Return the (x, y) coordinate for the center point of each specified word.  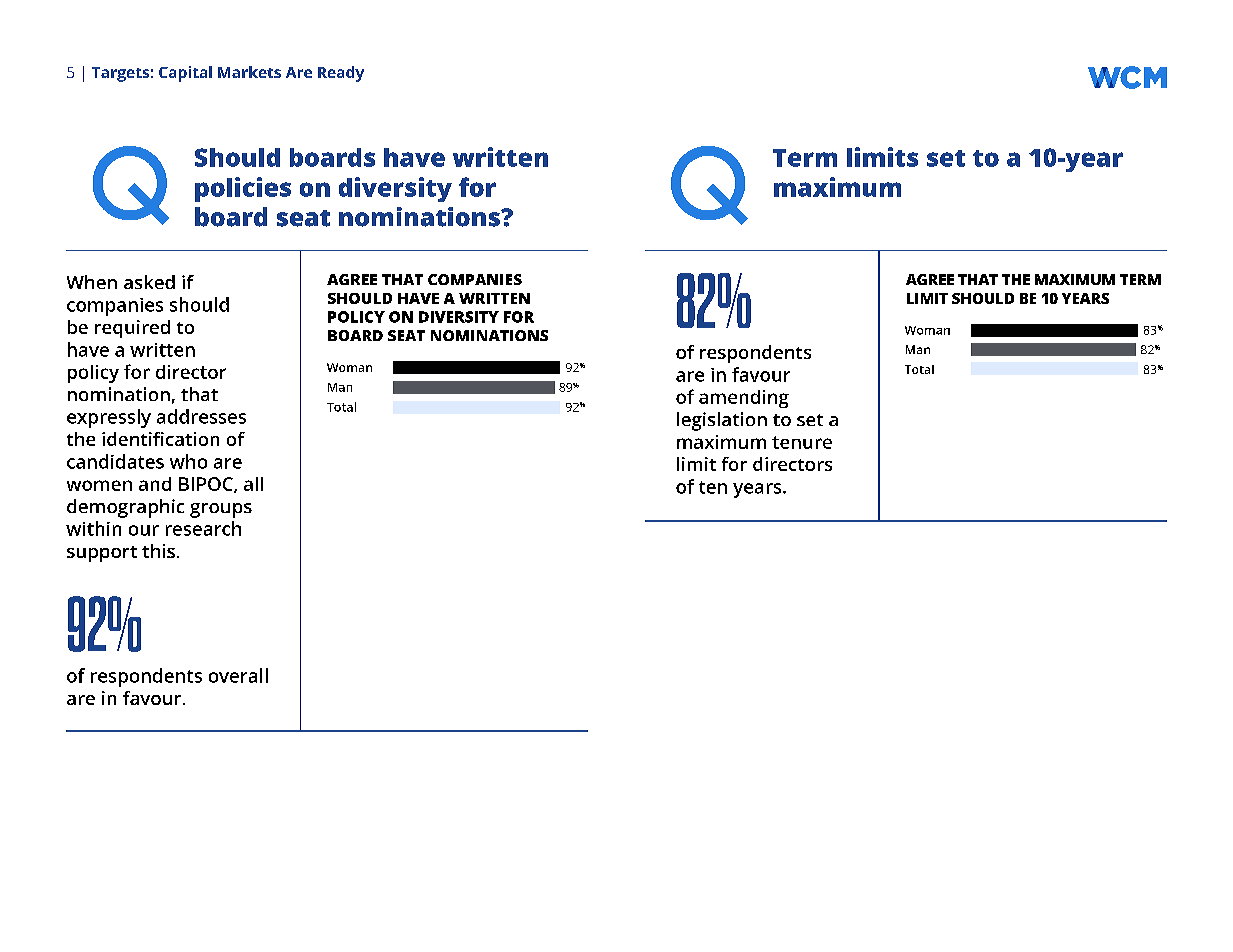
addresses (201, 416)
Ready (341, 74)
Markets (249, 72)
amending (744, 399)
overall (238, 675)
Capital (185, 74)
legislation (722, 421)
